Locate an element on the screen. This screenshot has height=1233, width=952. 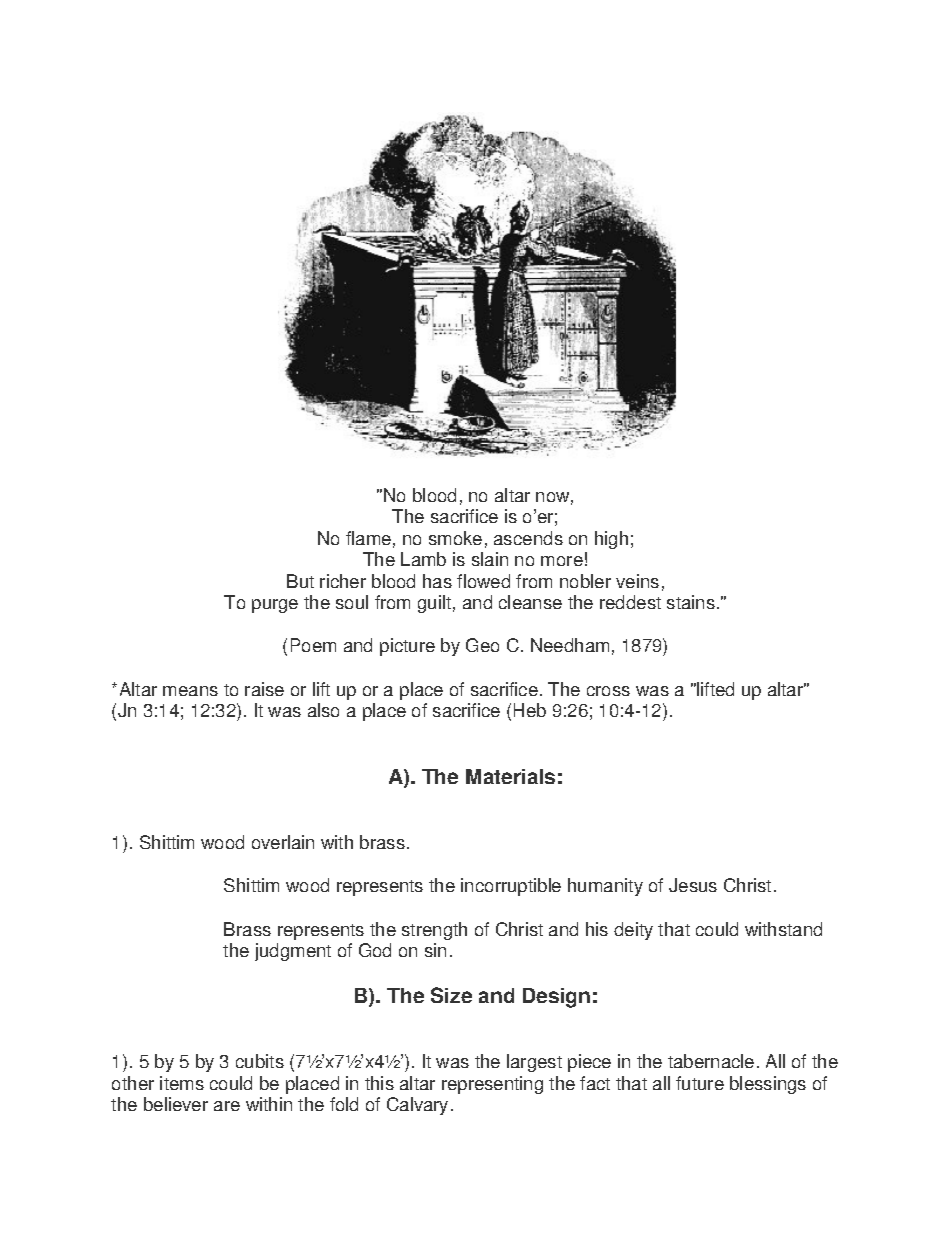
But is located at coordinates (300, 581).
